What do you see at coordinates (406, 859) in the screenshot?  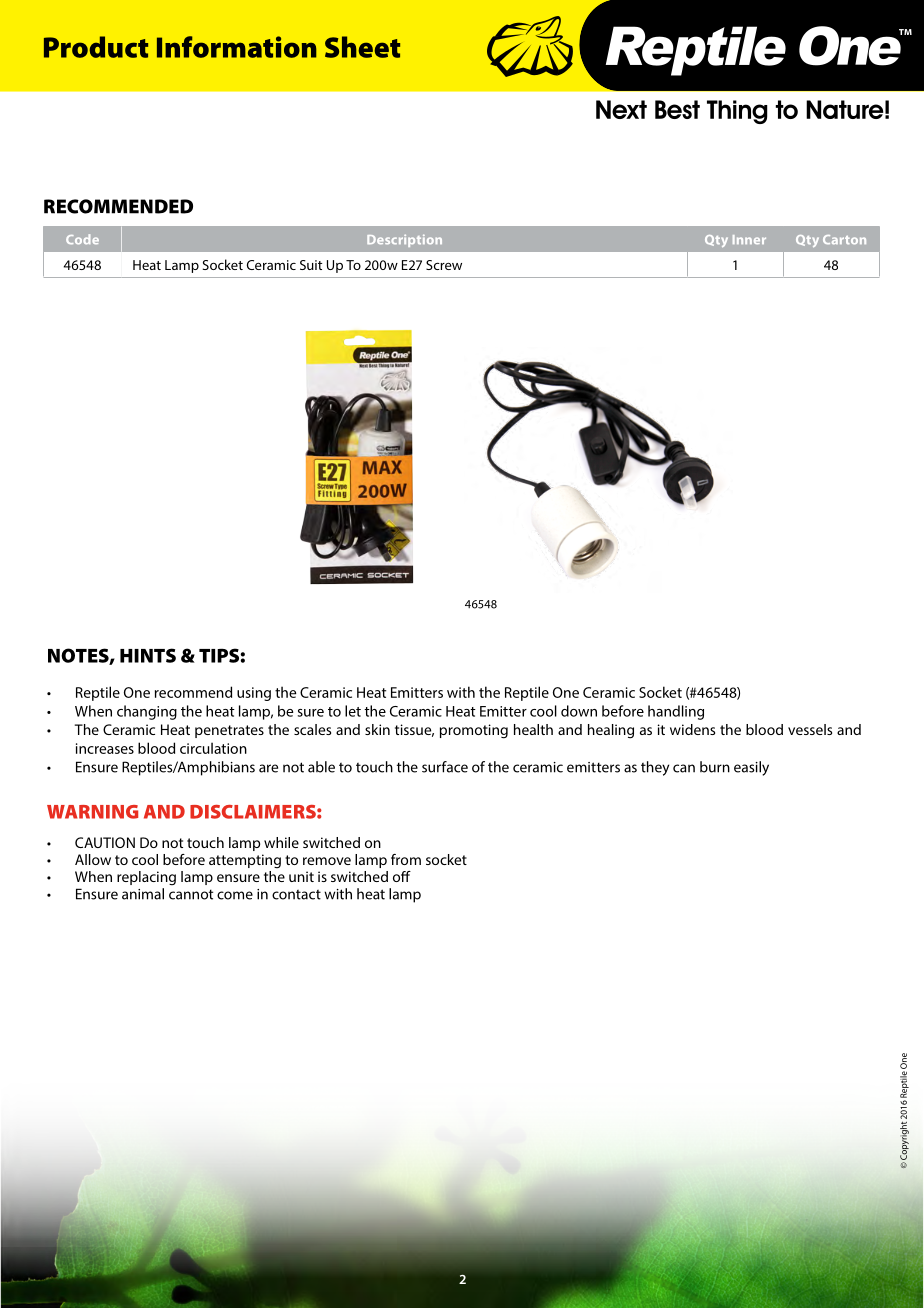 I see `from` at bounding box center [406, 859].
